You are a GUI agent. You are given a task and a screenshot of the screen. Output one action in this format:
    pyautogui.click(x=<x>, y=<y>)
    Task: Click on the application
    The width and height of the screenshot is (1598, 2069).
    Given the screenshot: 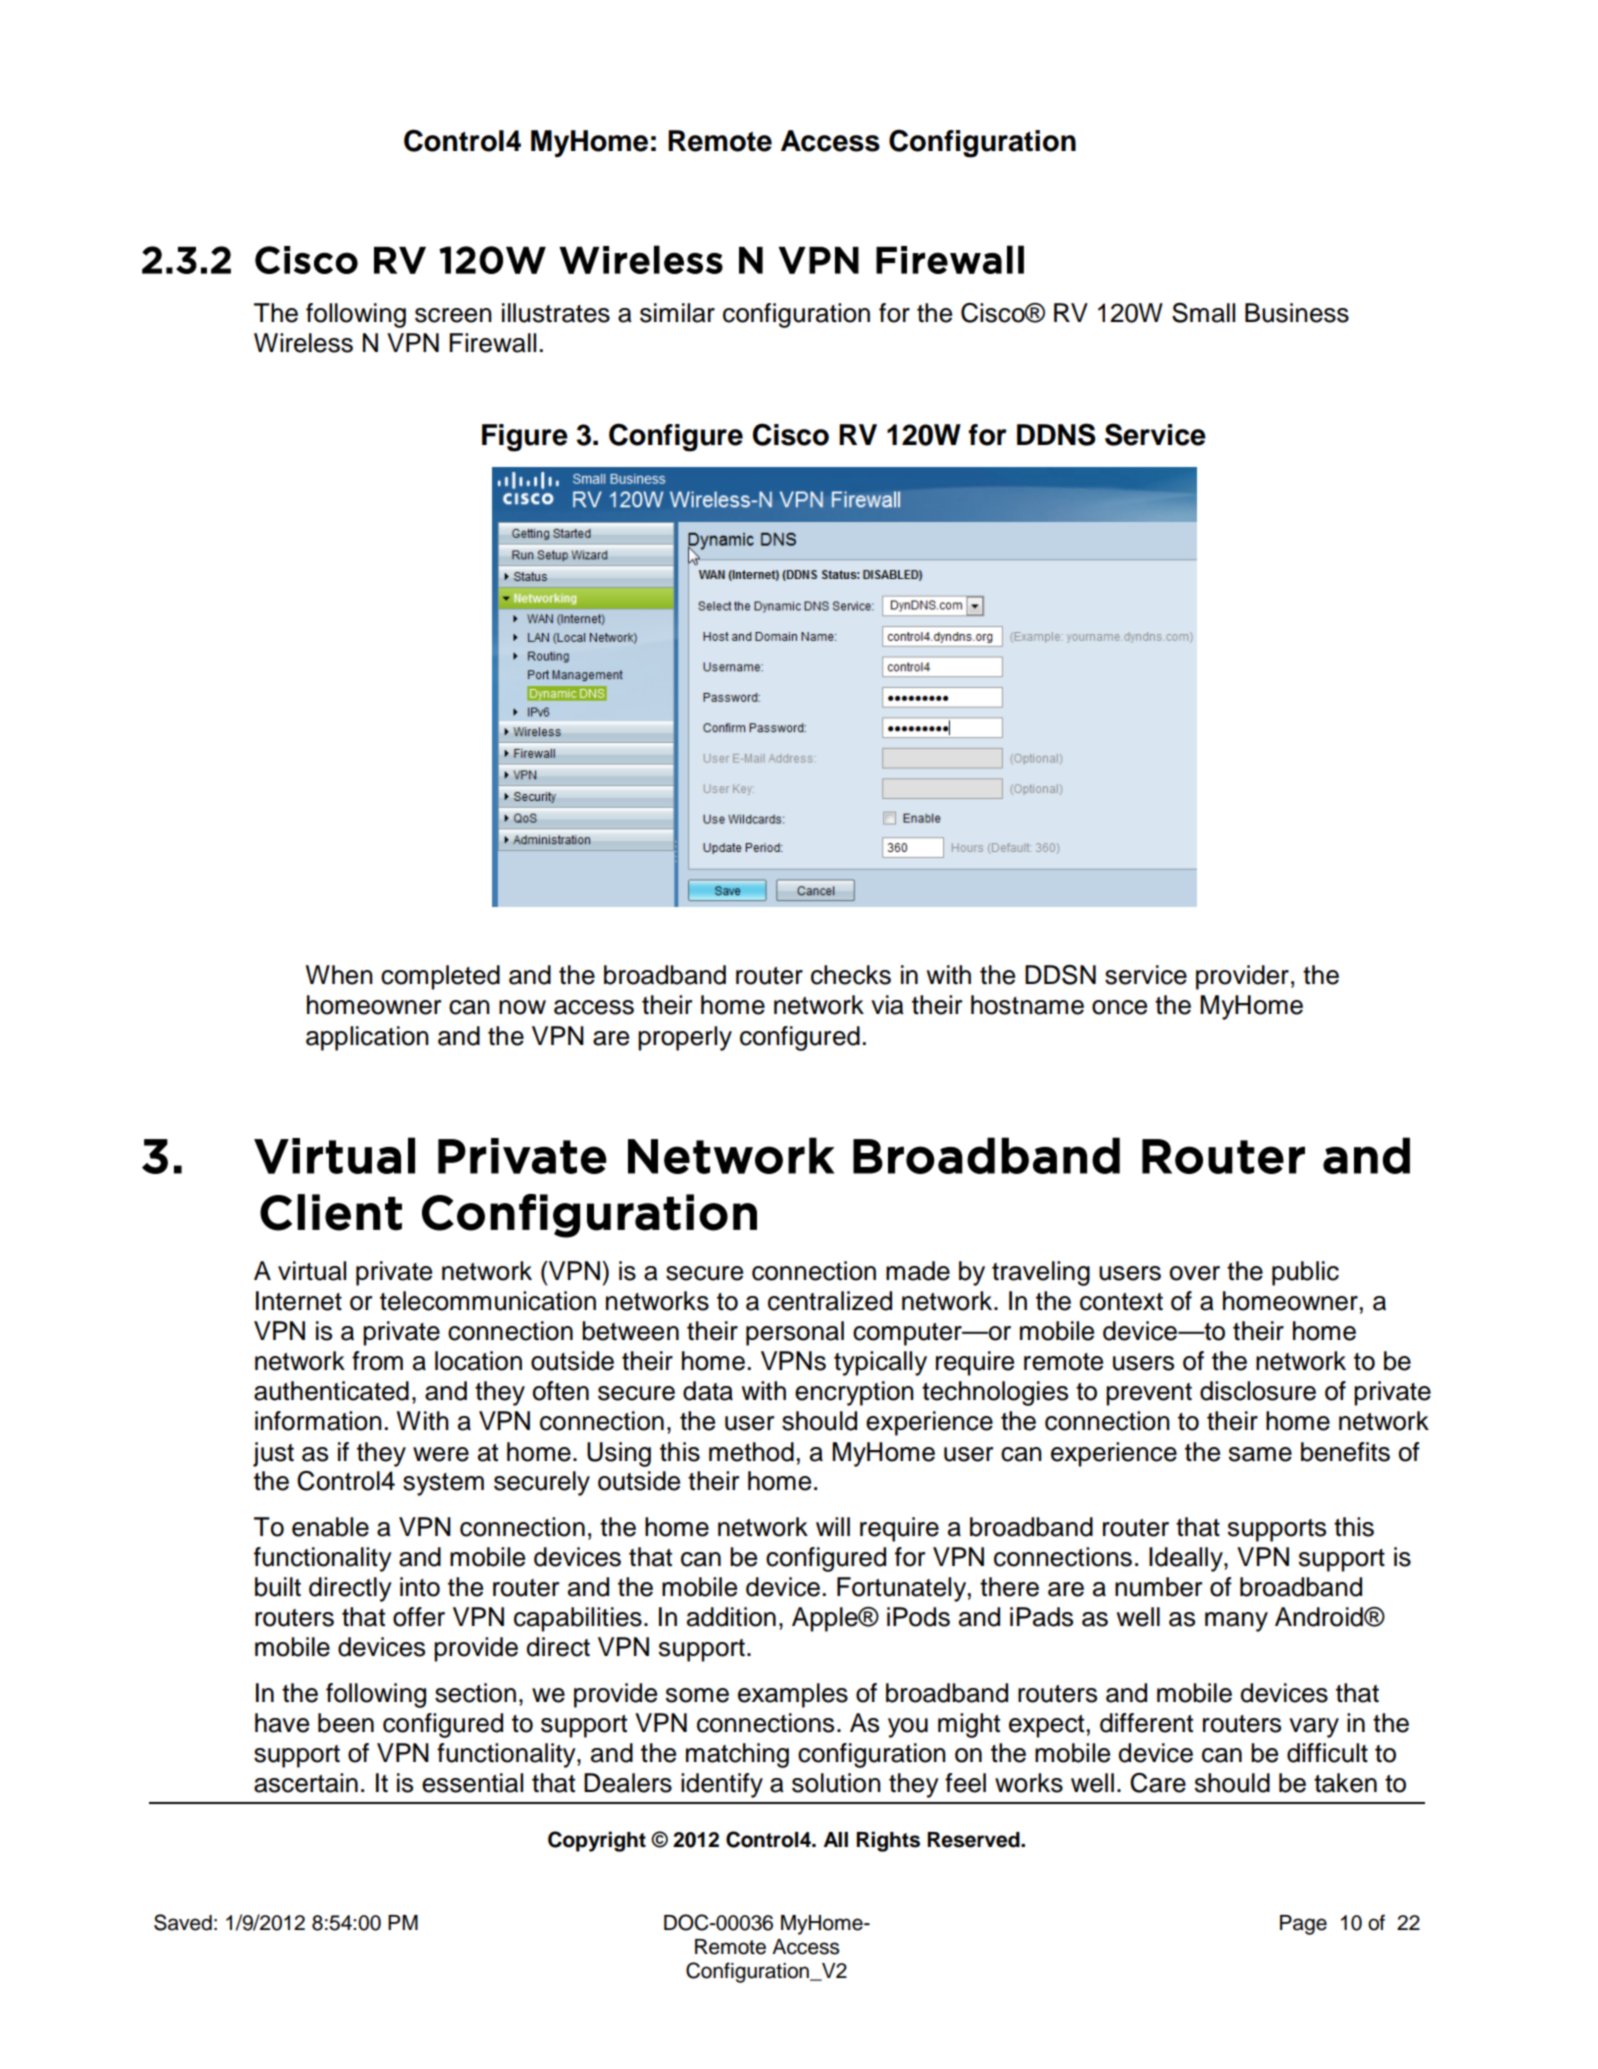 What is the action you would take?
    pyautogui.click(x=367, y=1038)
